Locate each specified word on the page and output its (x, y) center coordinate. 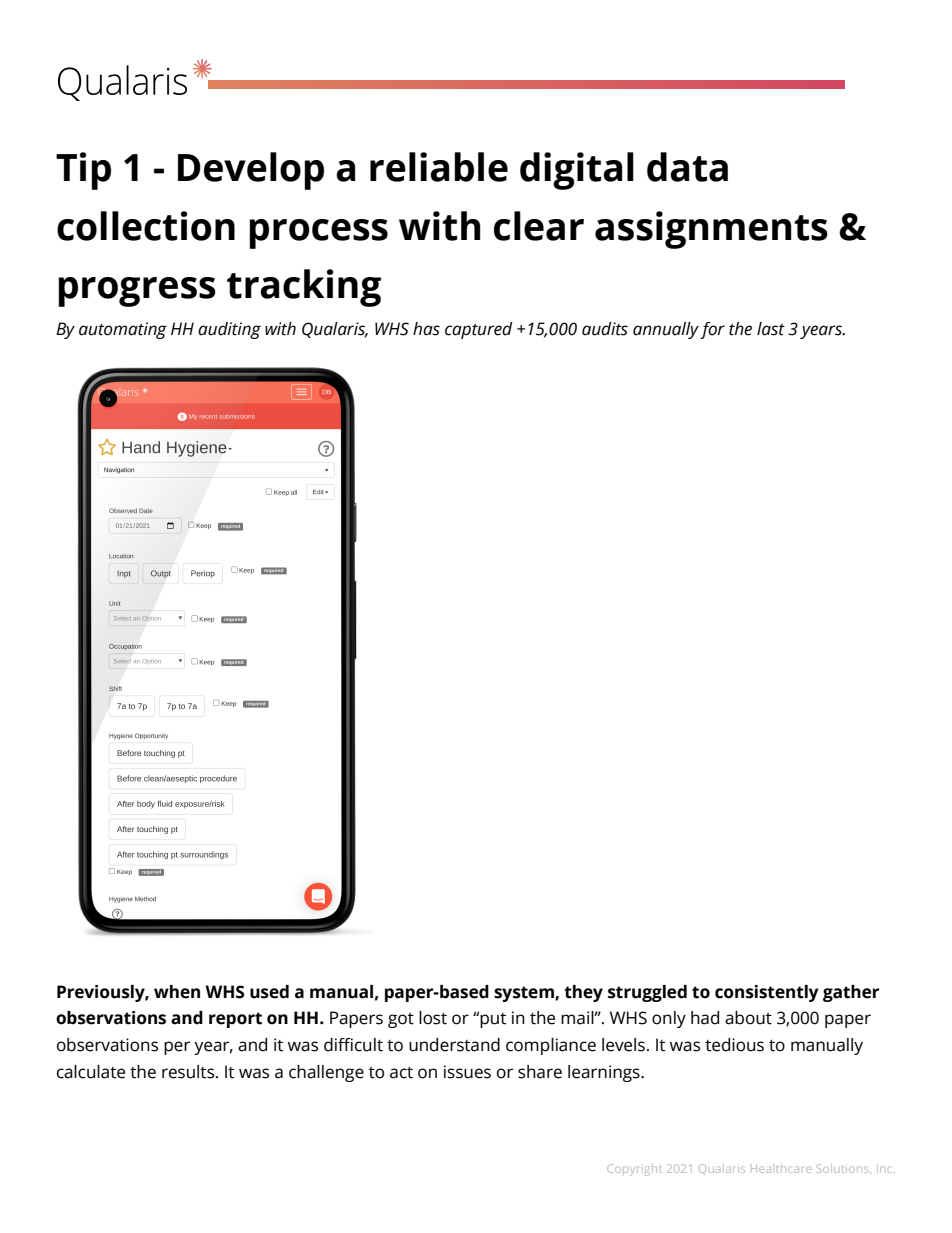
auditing (229, 330)
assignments (711, 230)
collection (146, 226)
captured (478, 330)
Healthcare (781, 1169)
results (189, 1072)
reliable (439, 167)
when (177, 992)
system (525, 994)
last (771, 329)
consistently (767, 993)
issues (467, 1072)
